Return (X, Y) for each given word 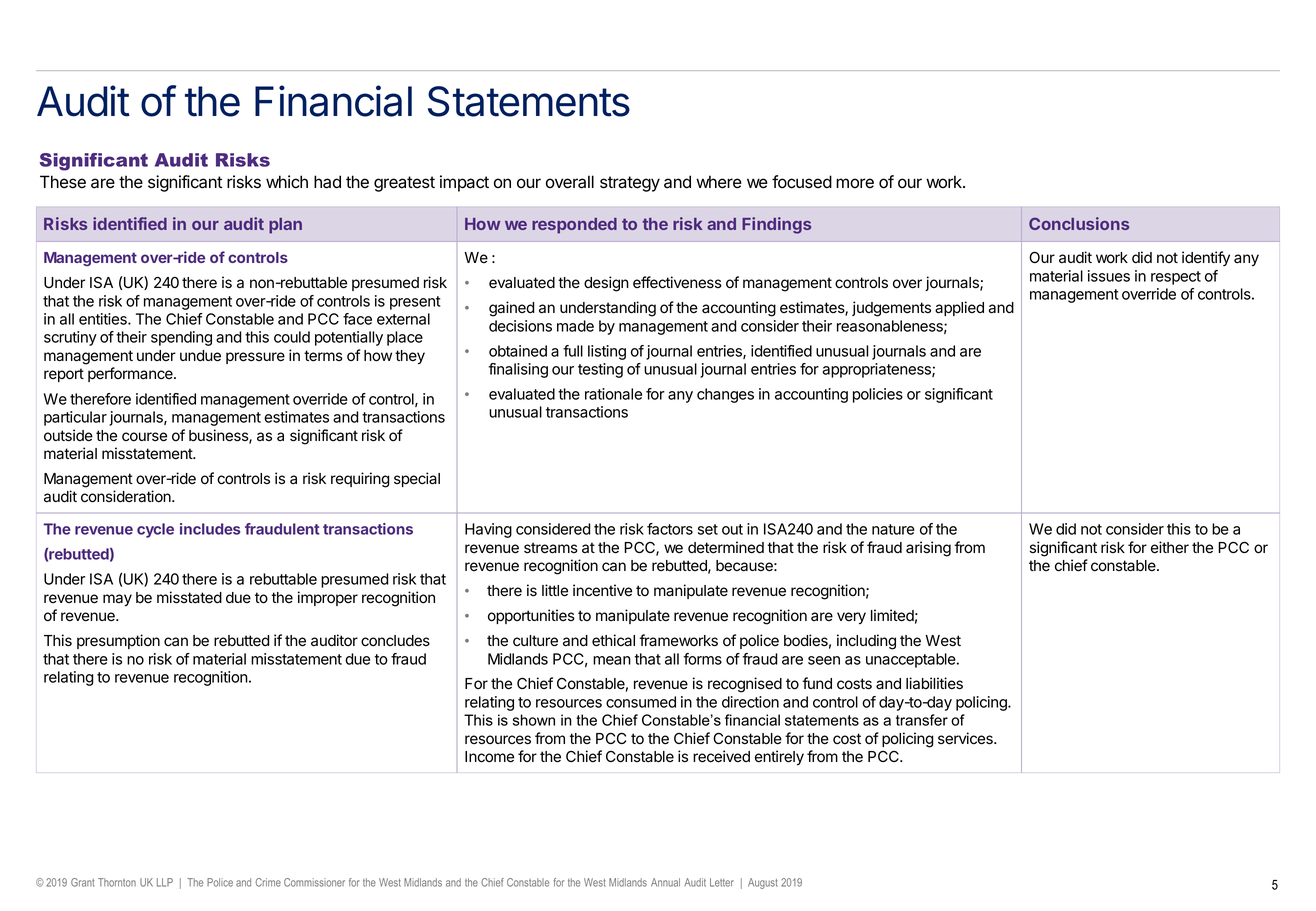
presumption (118, 641)
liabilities (934, 683)
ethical (613, 640)
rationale (613, 394)
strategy (630, 184)
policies (878, 395)
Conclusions (1079, 223)
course (144, 437)
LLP (165, 882)
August (763, 883)
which (287, 182)
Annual (665, 882)
